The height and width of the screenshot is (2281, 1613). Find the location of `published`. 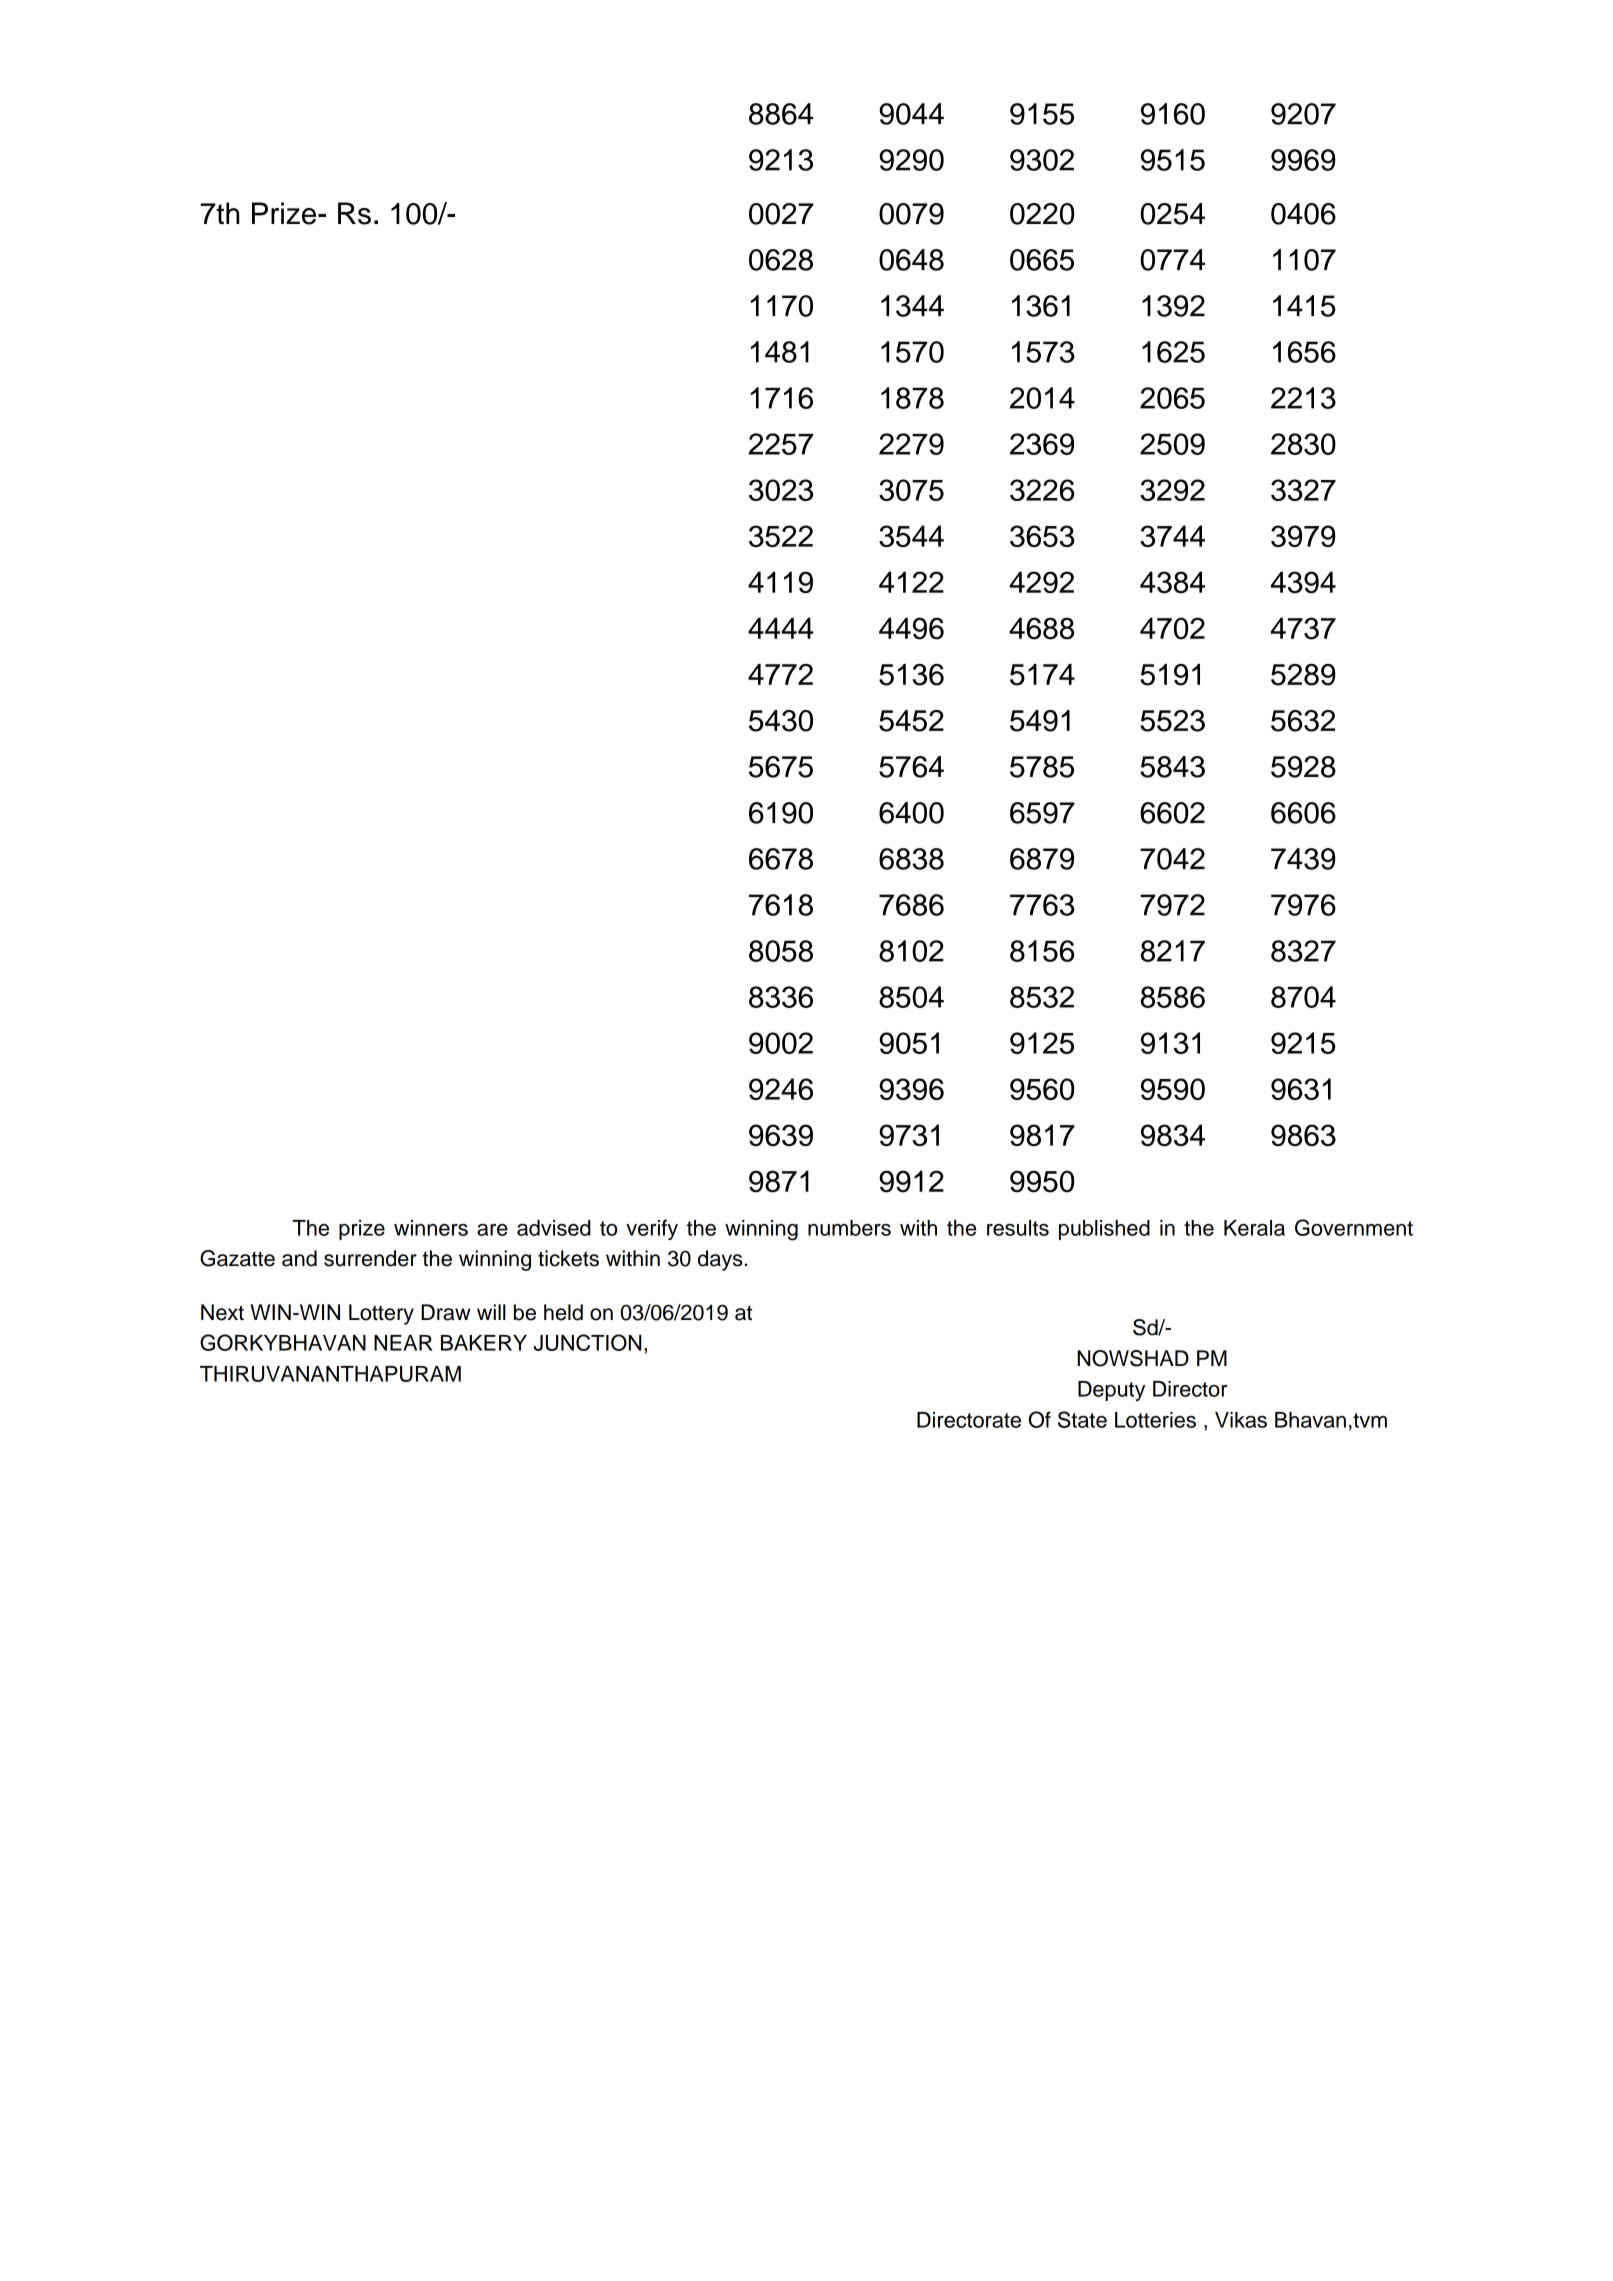

published is located at coordinates (1104, 1230).
